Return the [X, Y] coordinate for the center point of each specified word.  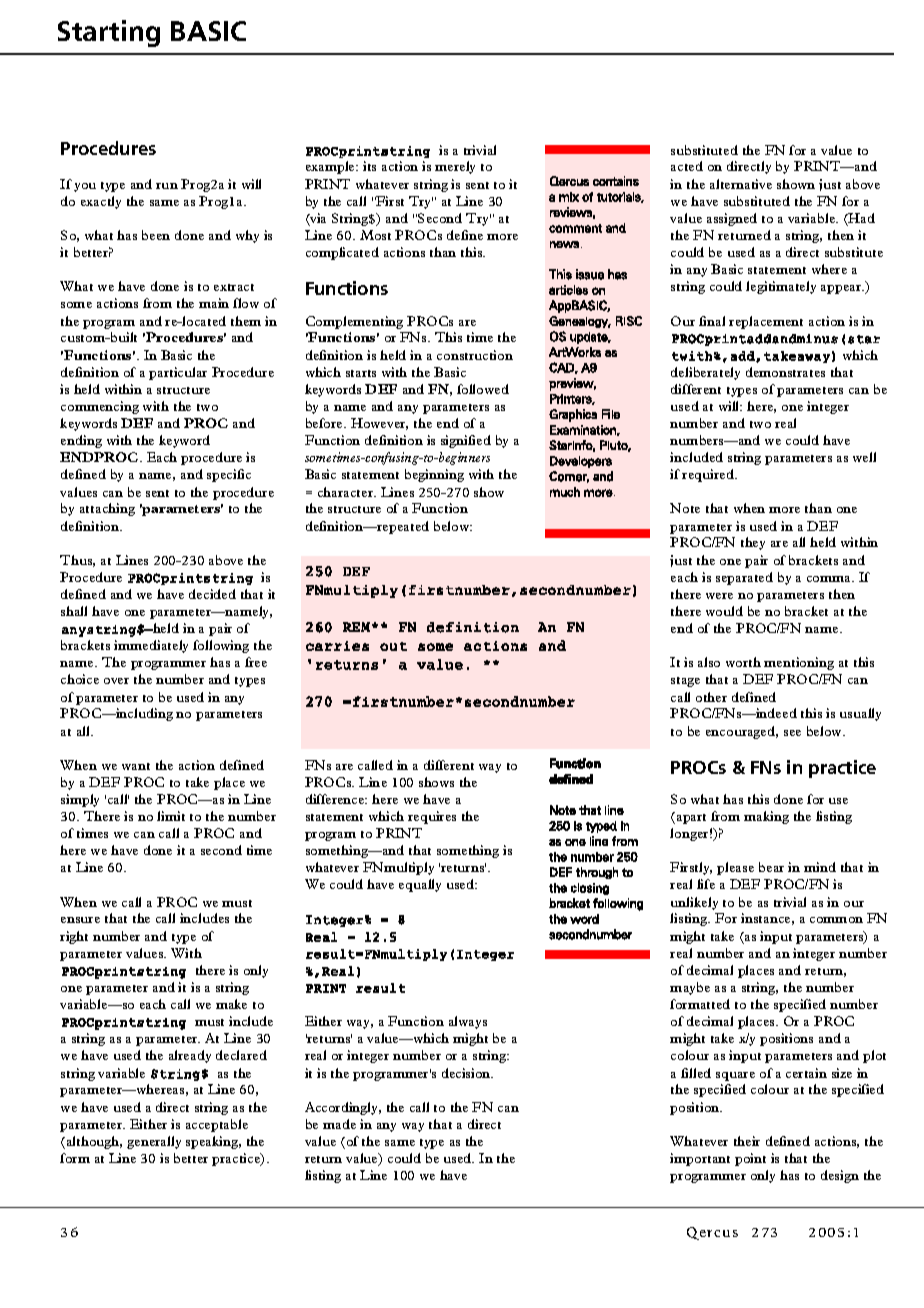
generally [154, 1142]
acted [687, 166]
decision [467, 1073]
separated [744, 578]
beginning [434, 475]
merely [455, 167]
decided [212, 594]
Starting [109, 33]
